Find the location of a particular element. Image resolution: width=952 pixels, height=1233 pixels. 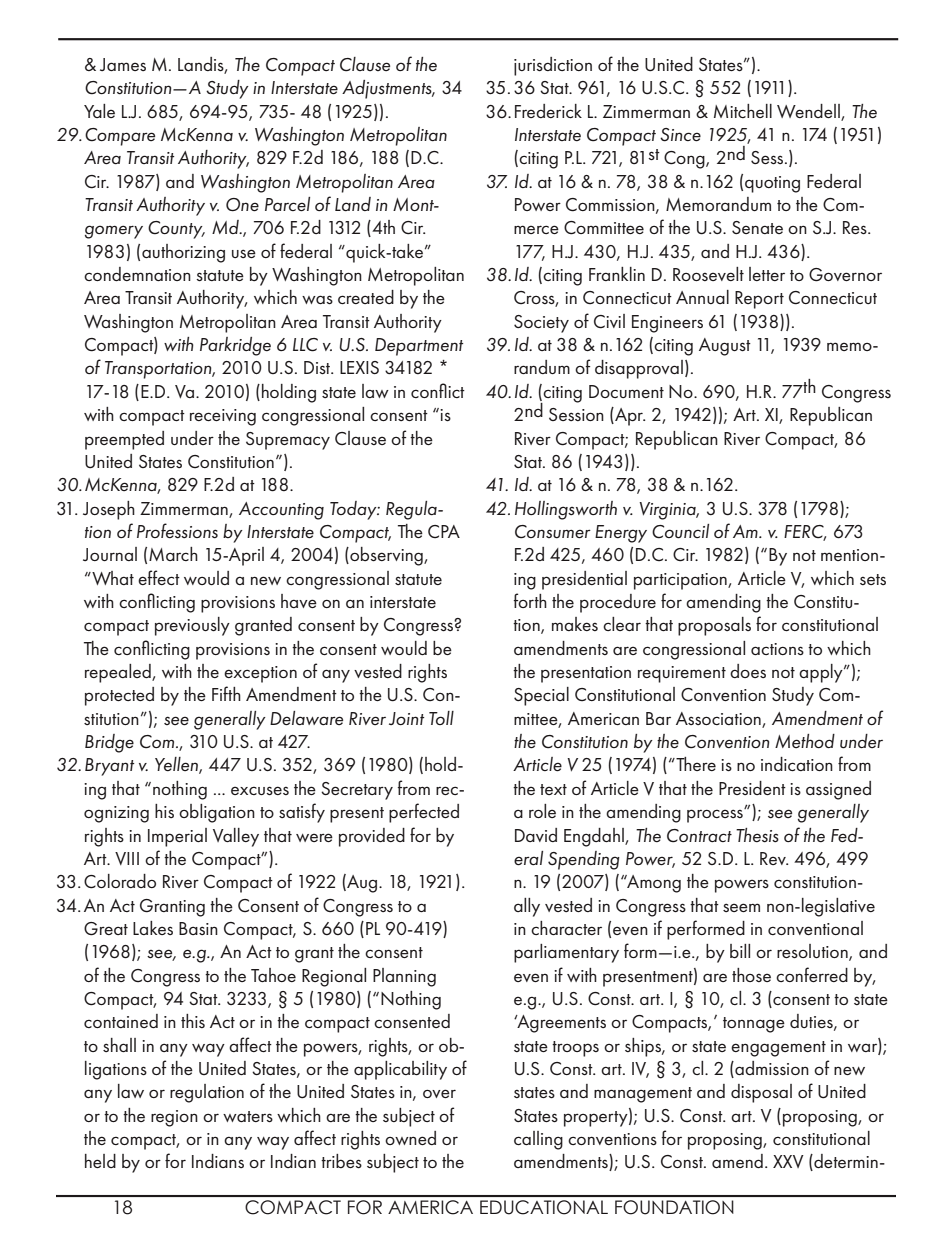

previously is located at coordinates (192, 626).
